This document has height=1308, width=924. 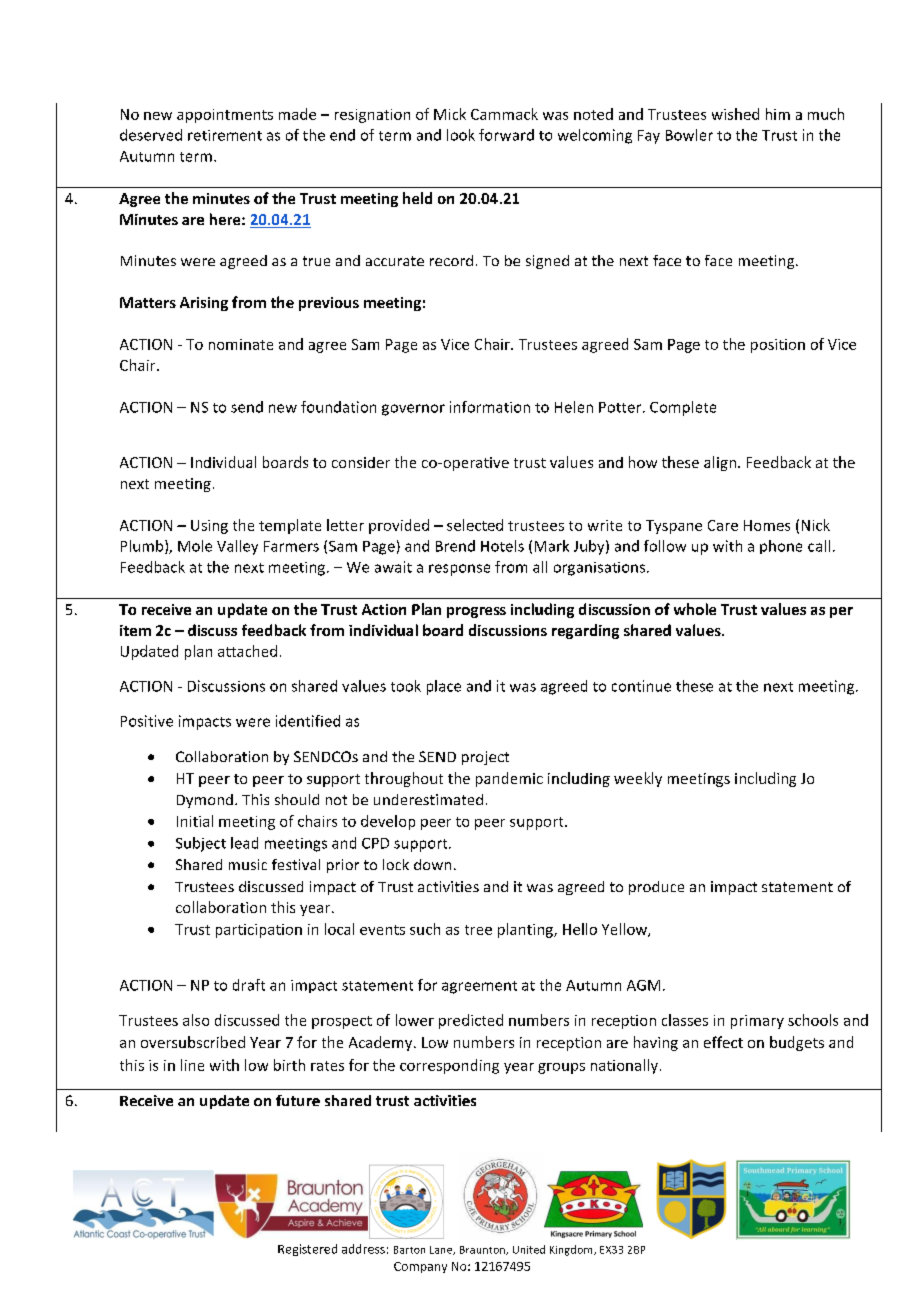 I want to click on Registered, so click(x=307, y=1250).
